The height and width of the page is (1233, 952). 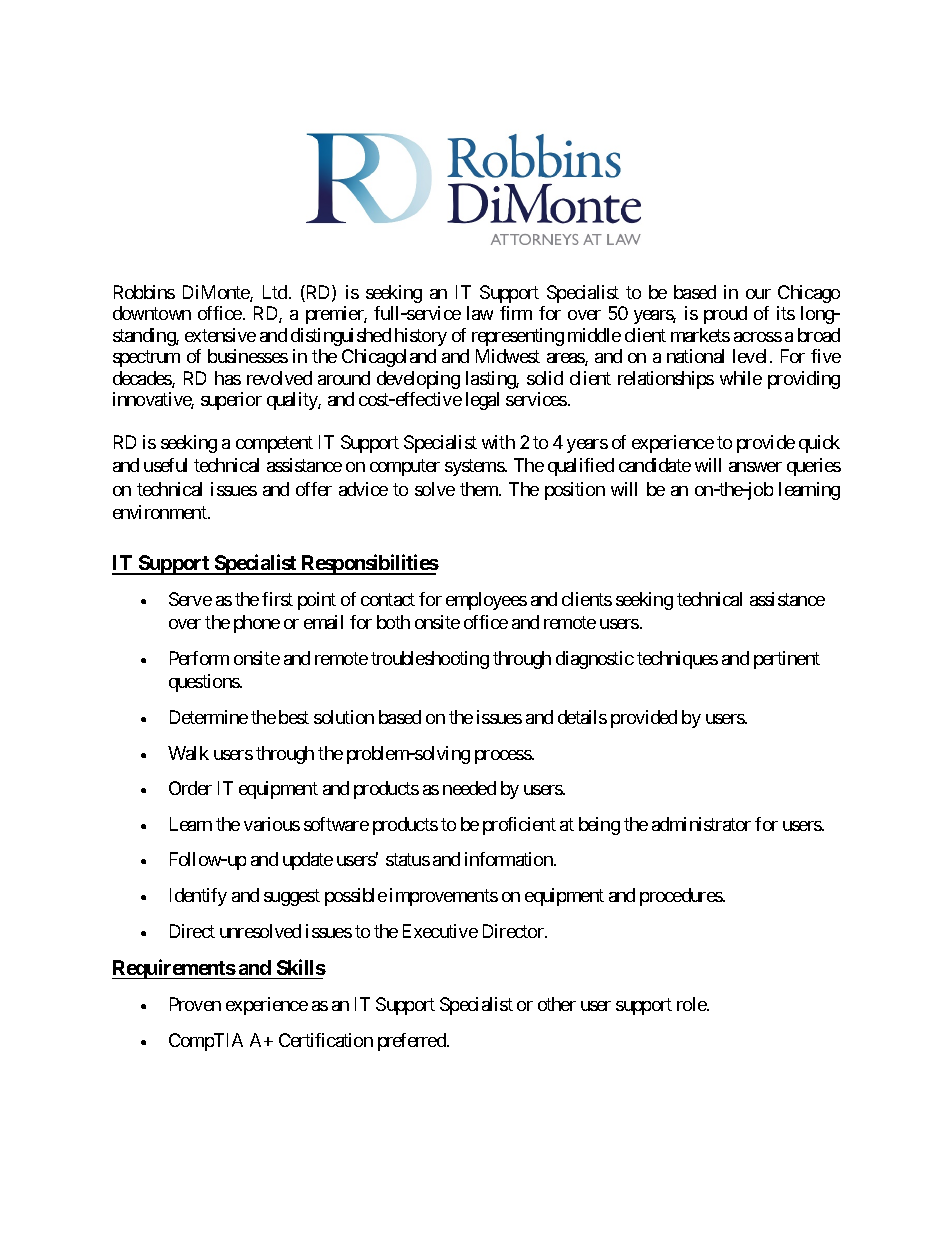 I want to click on proud, so click(x=725, y=315).
